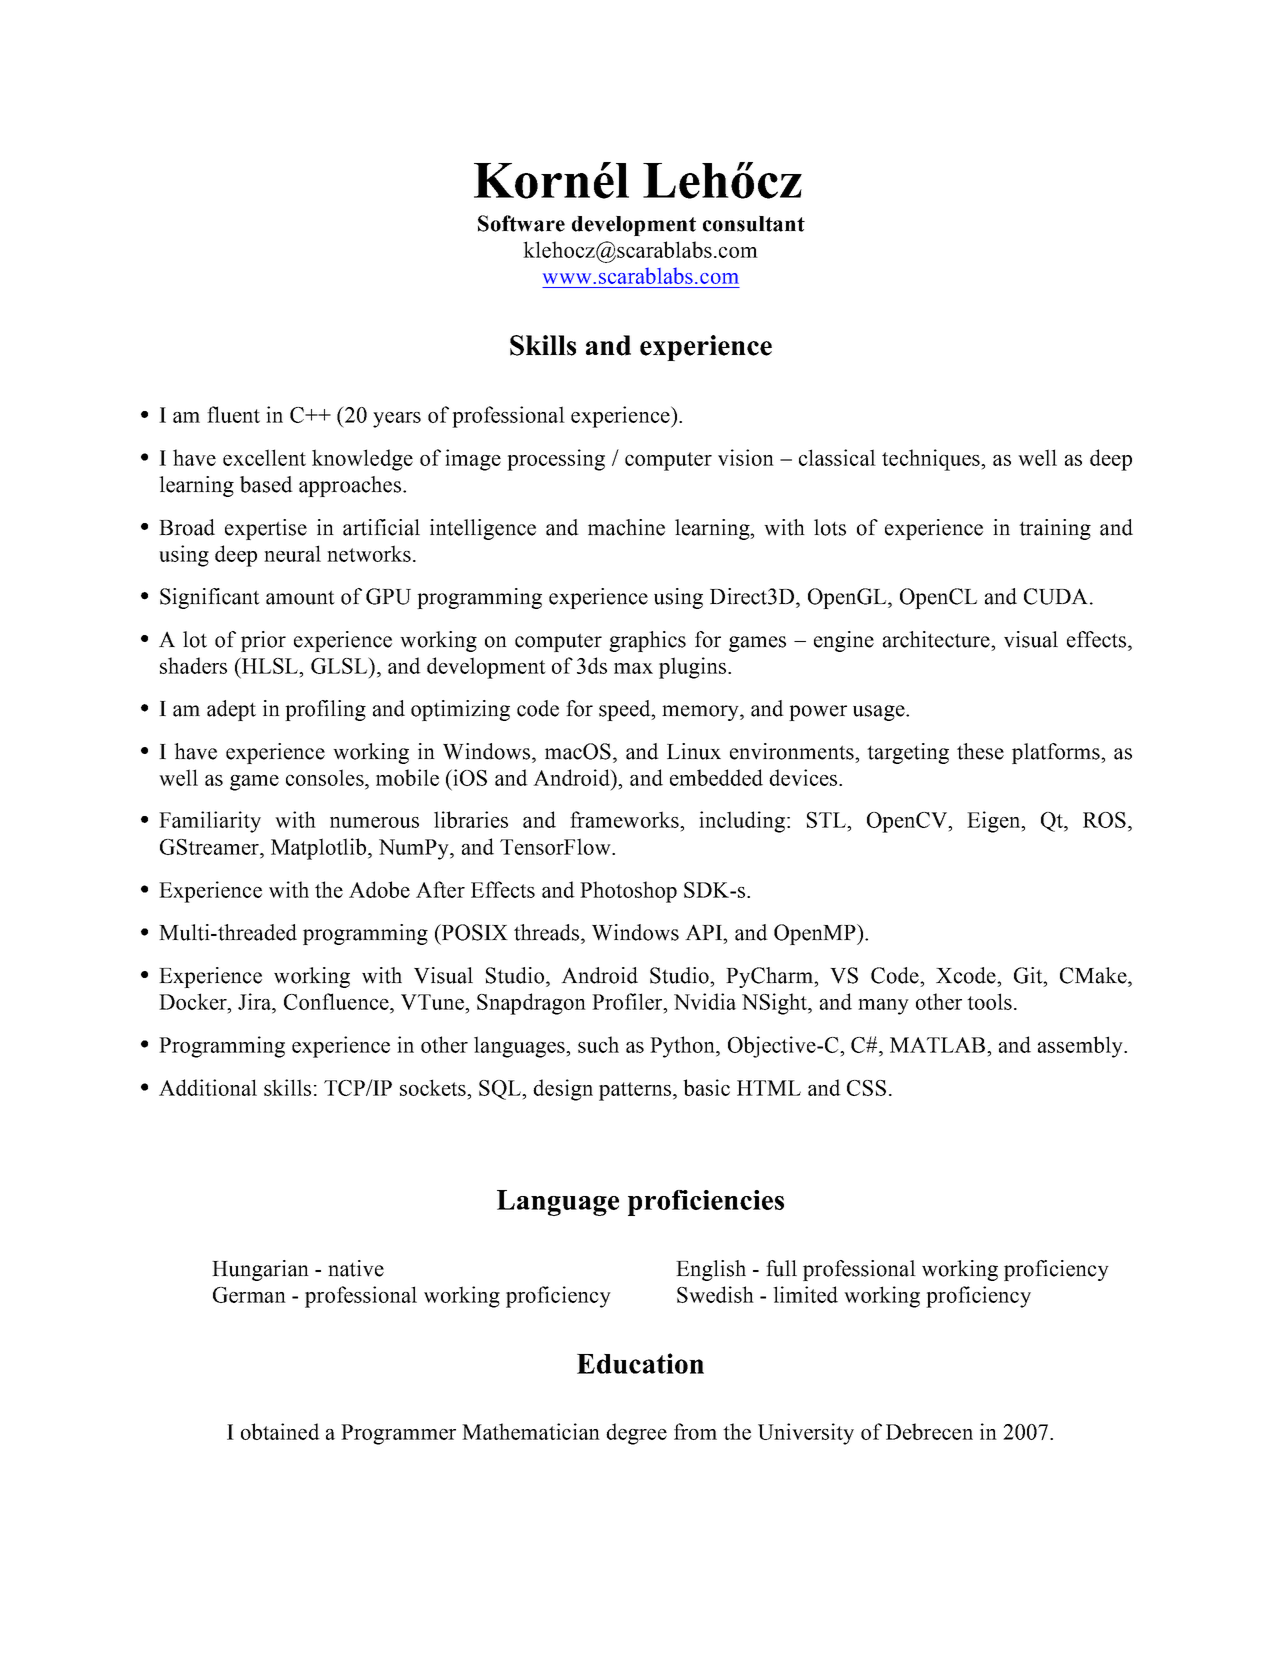 The height and width of the screenshot is (1658, 1281). I want to click on Additional, so click(208, 1087).
